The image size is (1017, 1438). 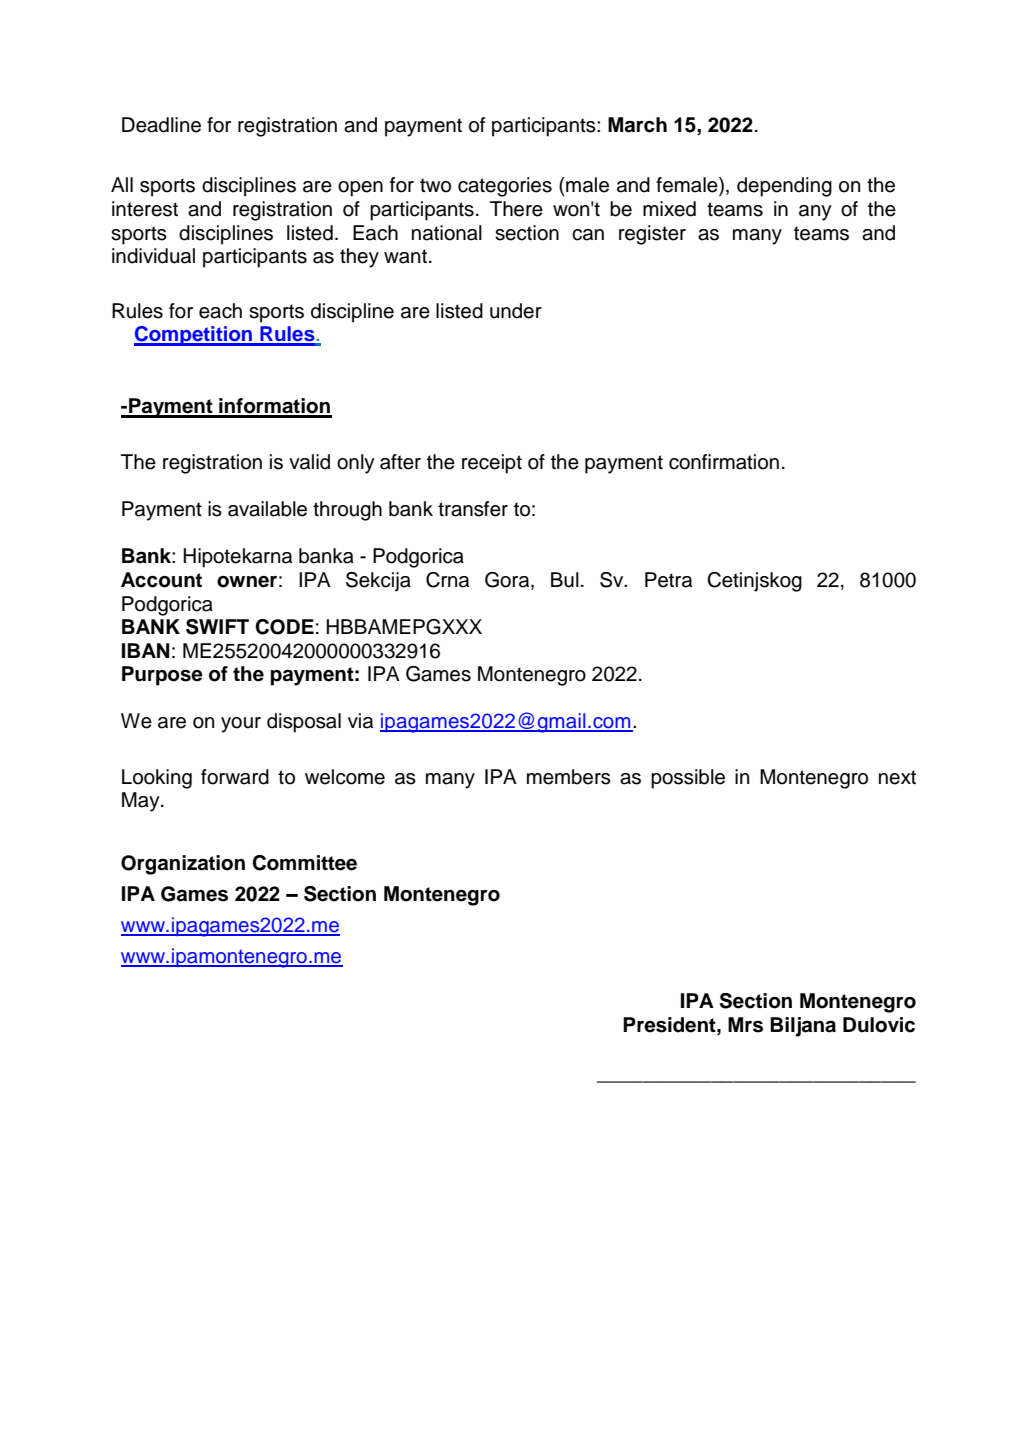 I want to click on confirmation, so click(x=724, y=462).
